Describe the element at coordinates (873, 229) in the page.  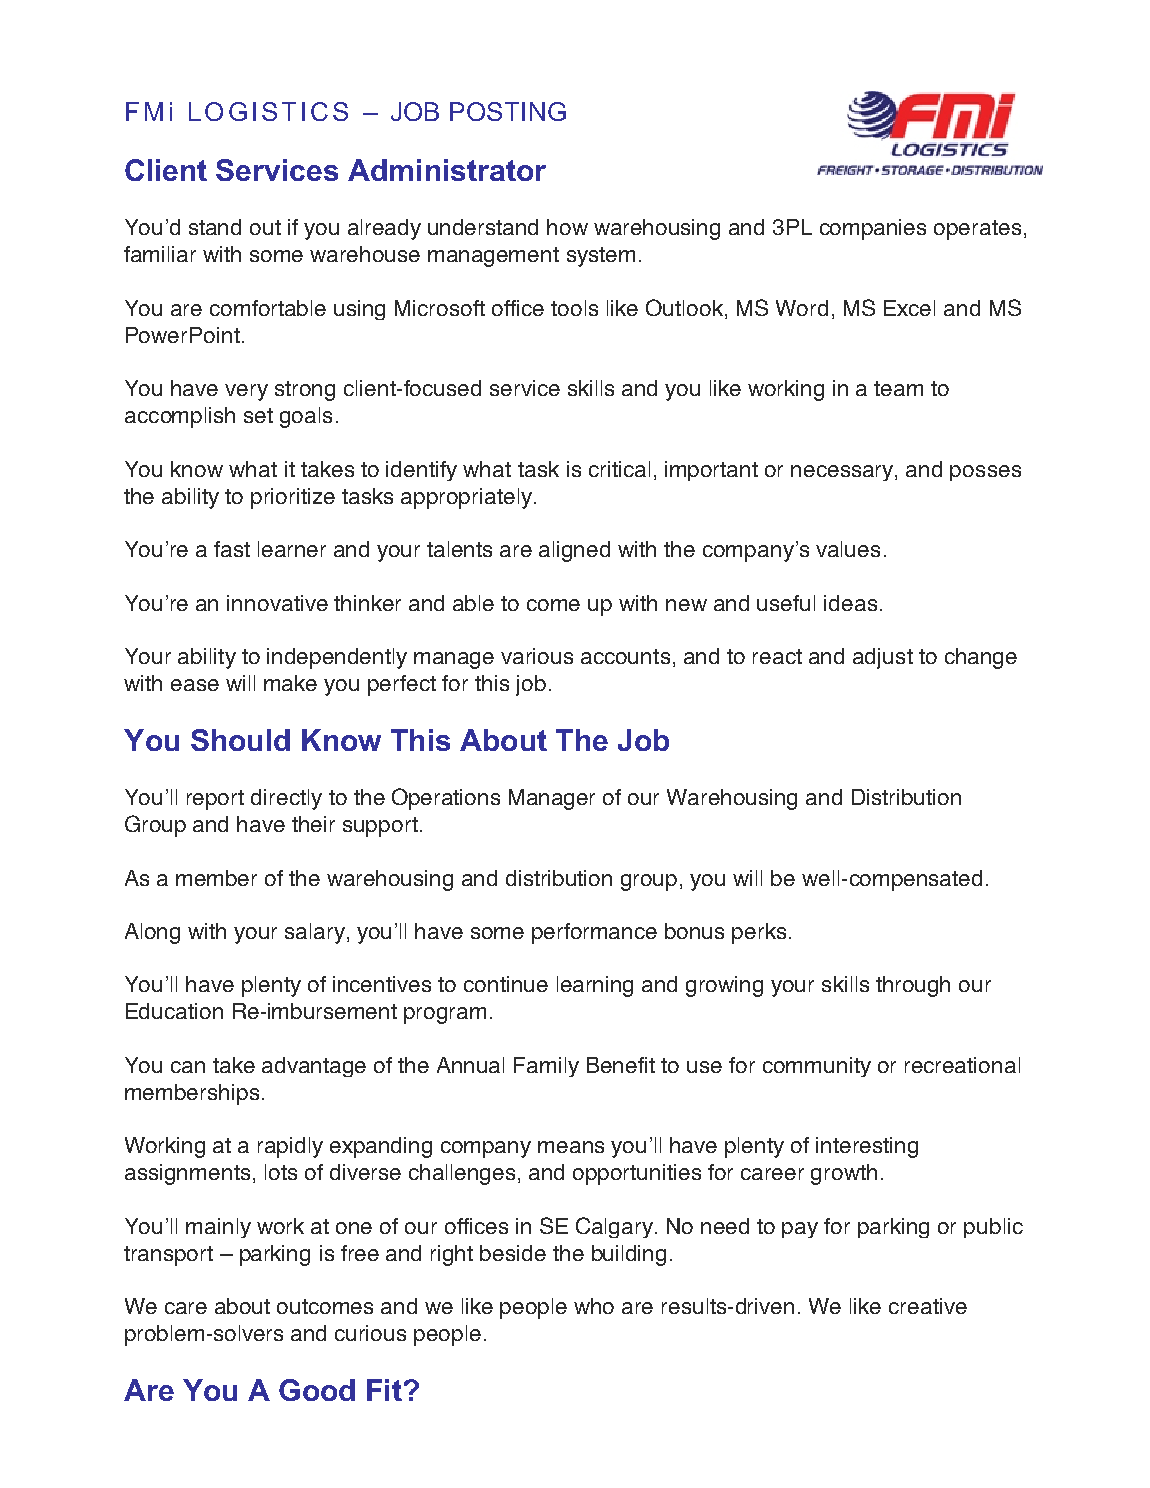
I see `companies` at that location.
